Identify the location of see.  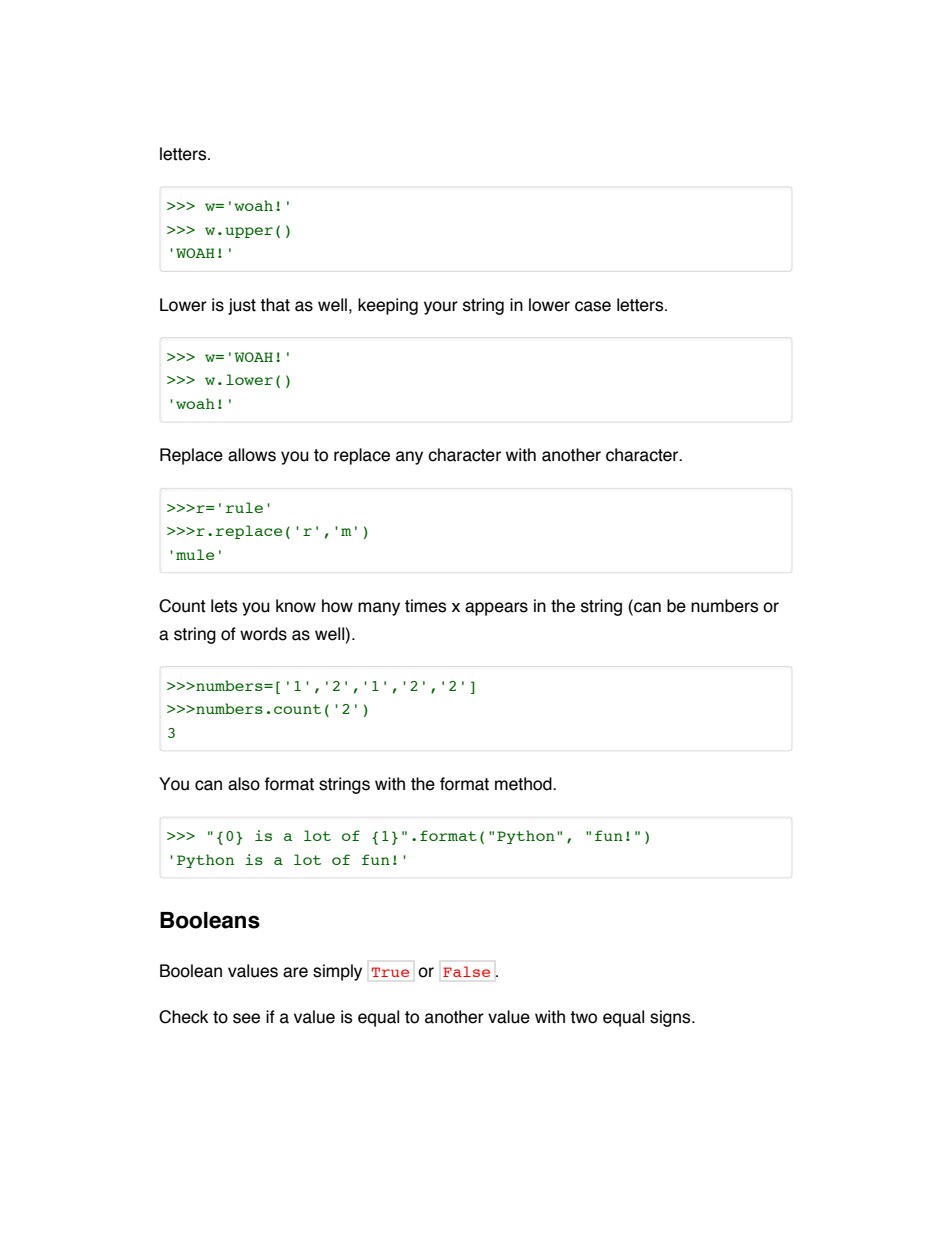
(246, 1018).
